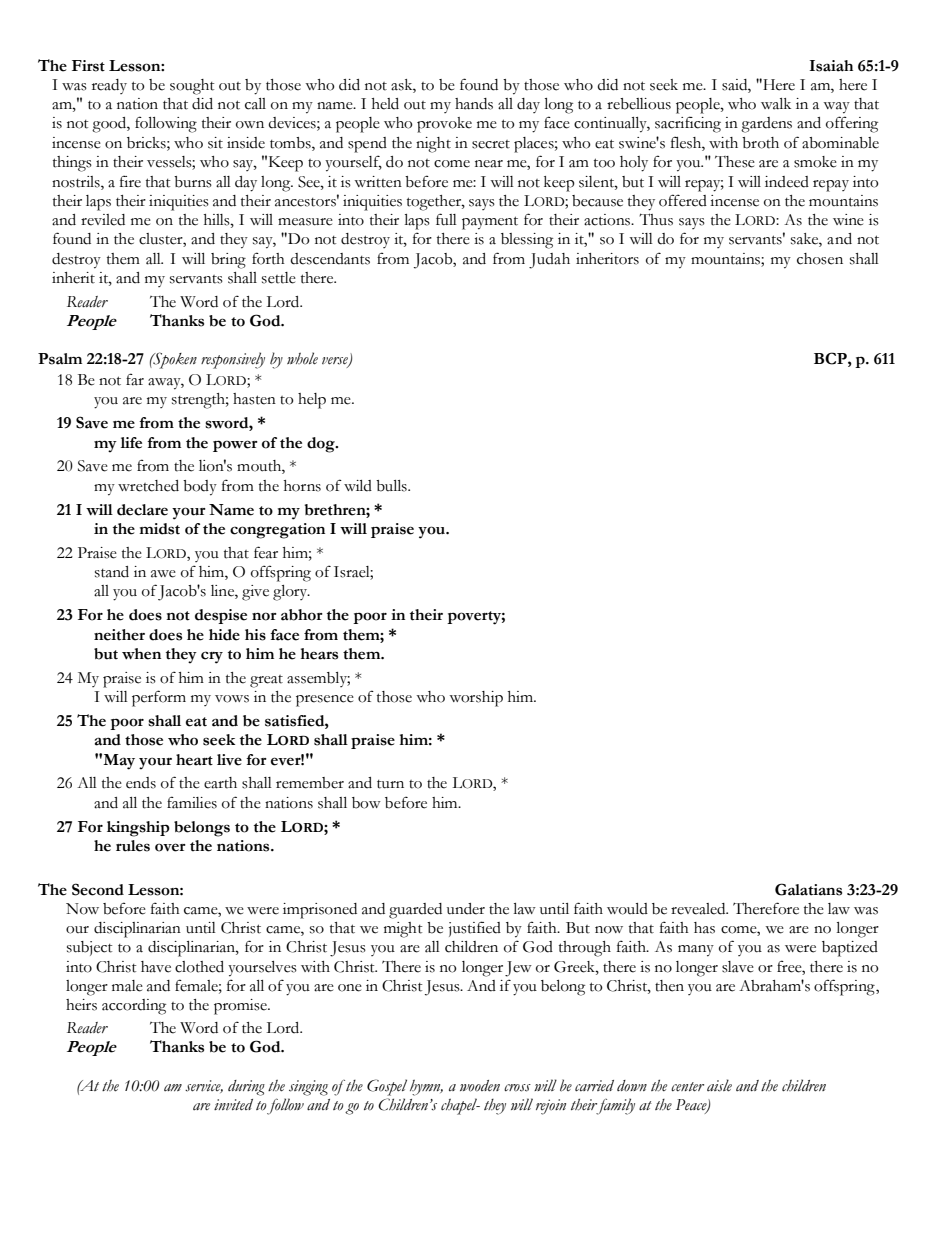 The image size is (952, 1233). I want to click on Galatians, so click(808, 889).
